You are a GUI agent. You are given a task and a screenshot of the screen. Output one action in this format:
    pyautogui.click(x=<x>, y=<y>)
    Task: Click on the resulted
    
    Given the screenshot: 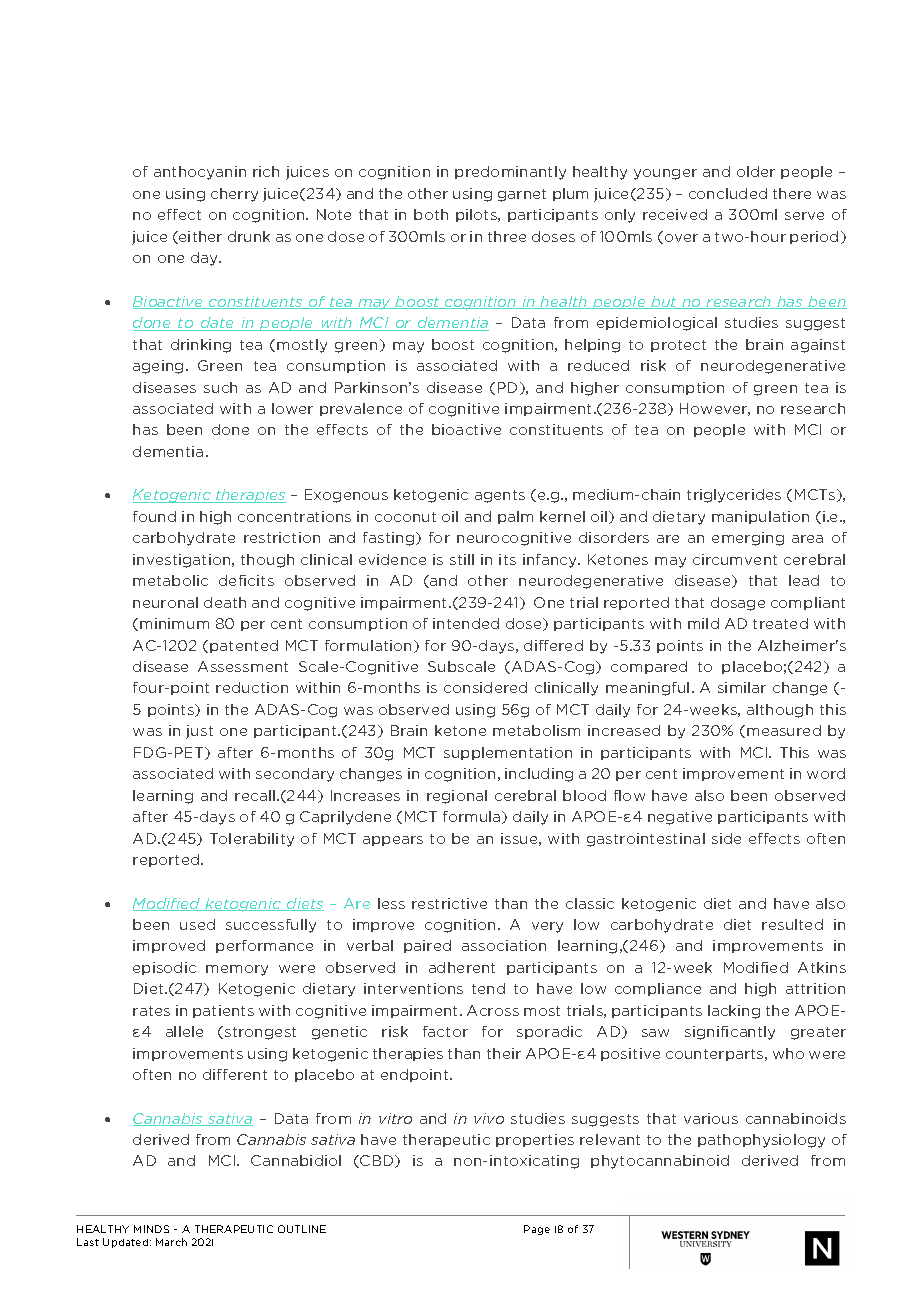 What is the action you would take?
    pyautogui.click(x=792, y=924)
